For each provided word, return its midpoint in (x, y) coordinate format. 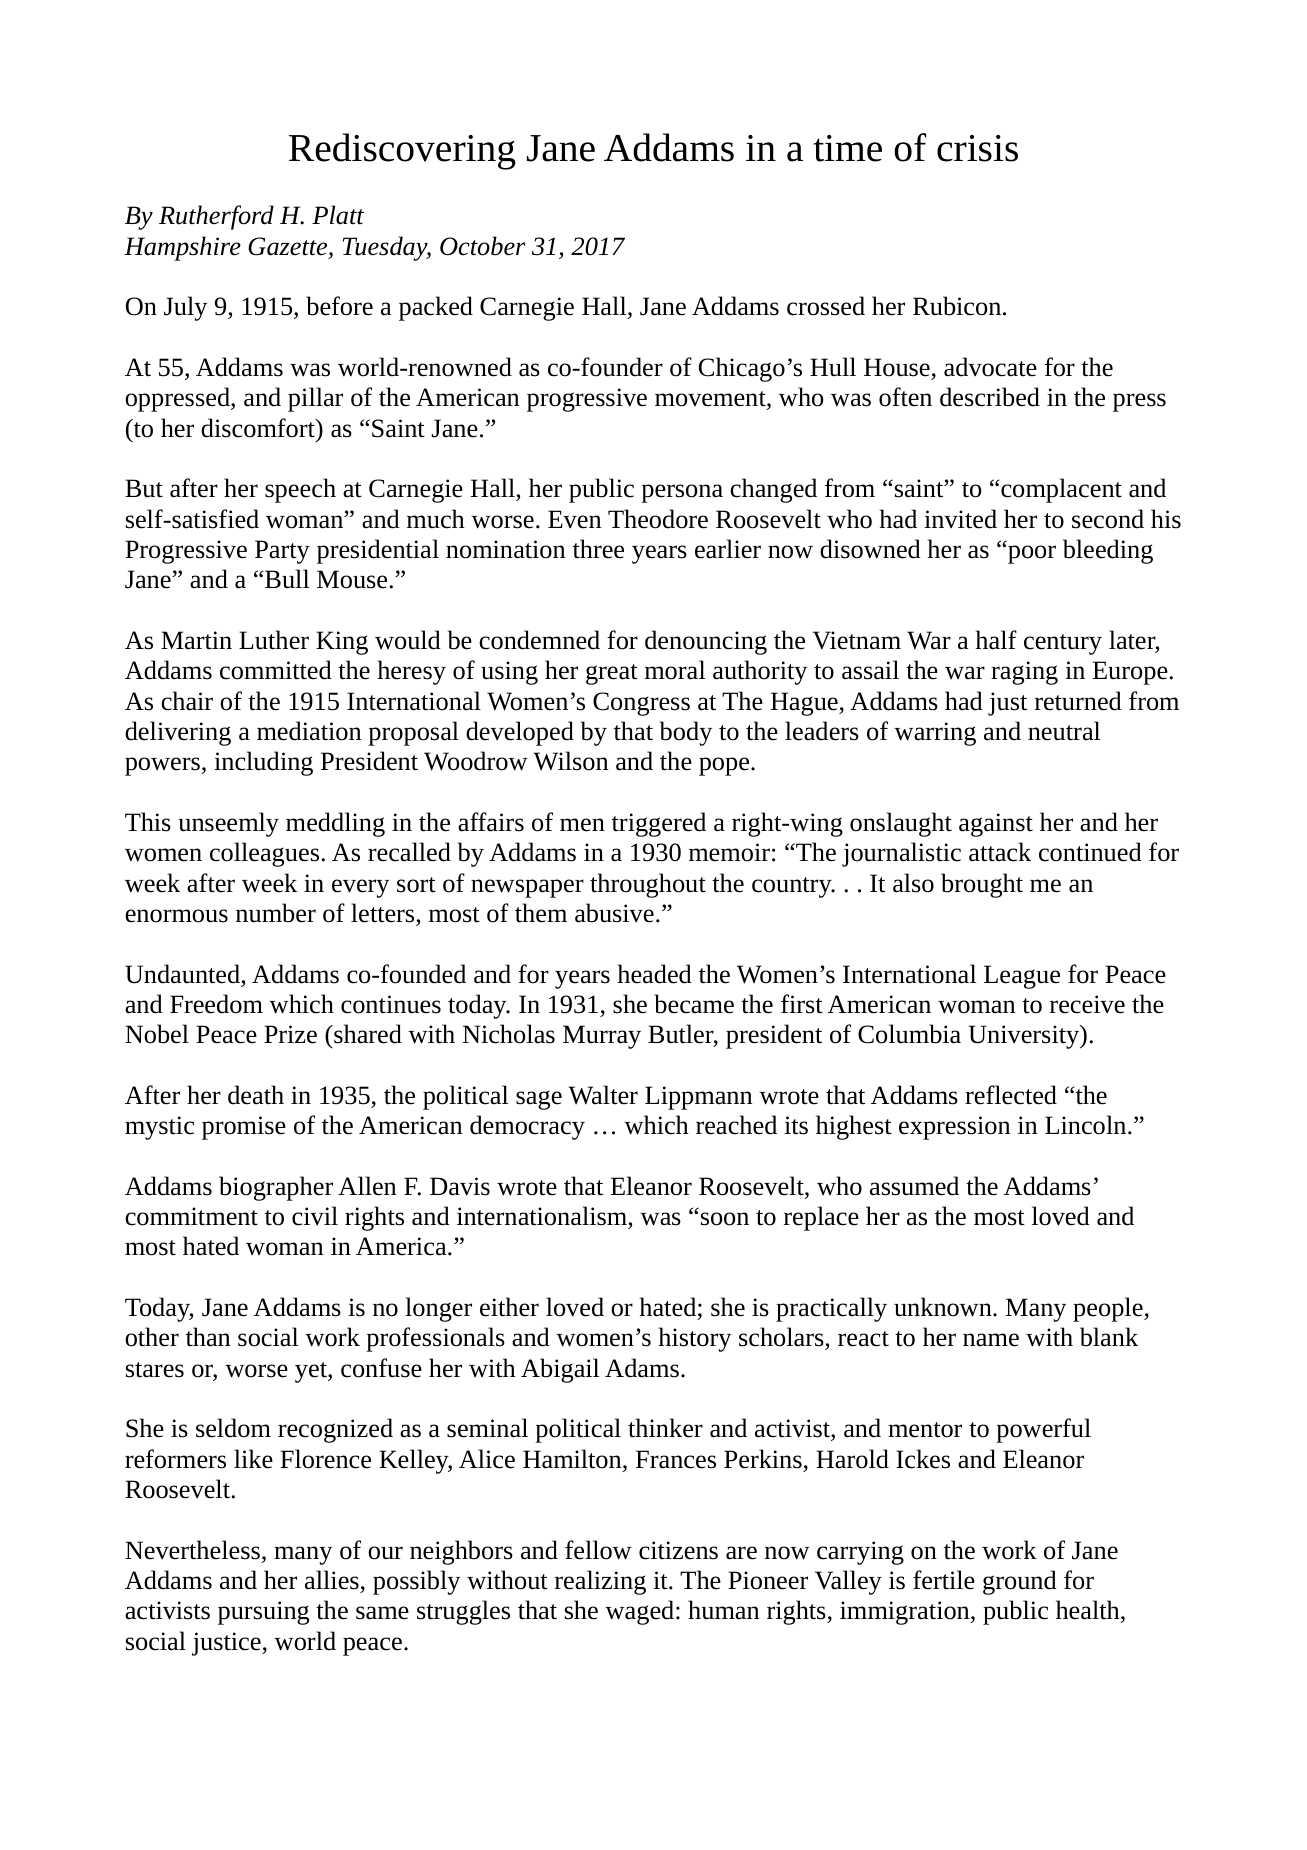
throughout (648, 885)
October (482, 246)
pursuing (263, 1613)
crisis (977, 148)
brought (982, 885)
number (276, 913)
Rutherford (216, 217)
